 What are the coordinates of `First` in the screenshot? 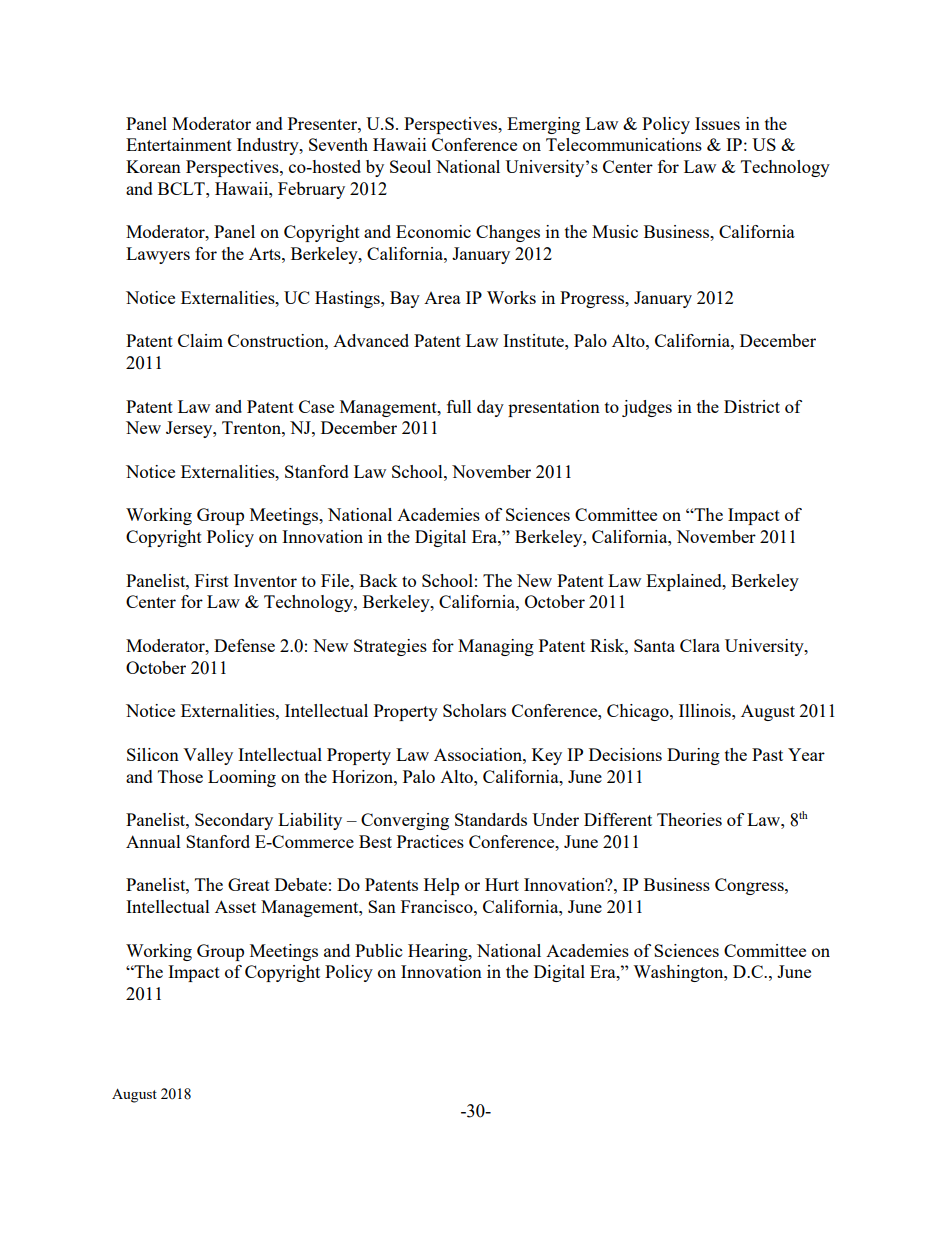 It's located at (212, 580).
